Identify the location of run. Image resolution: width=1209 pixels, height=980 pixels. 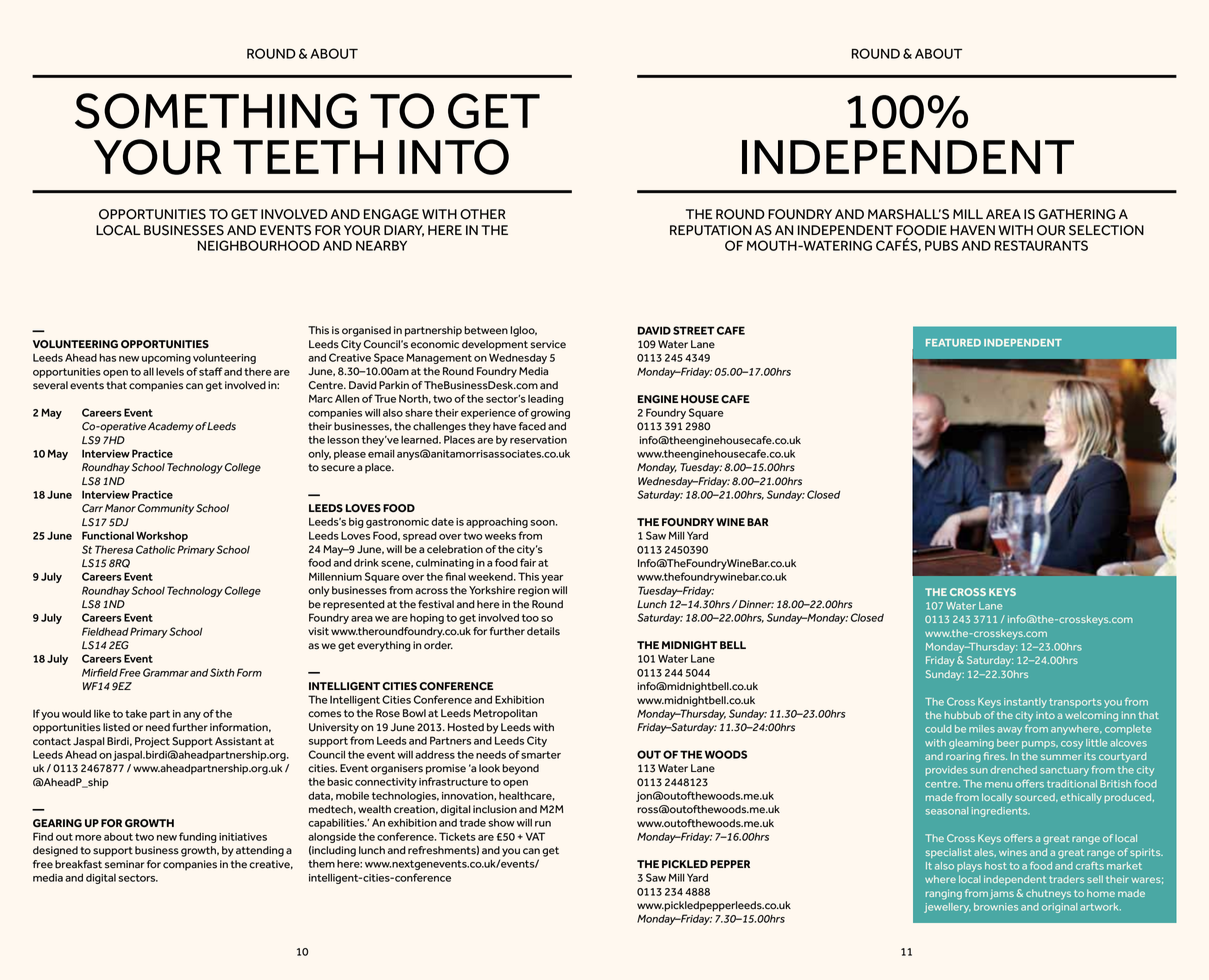
(543, 824).
